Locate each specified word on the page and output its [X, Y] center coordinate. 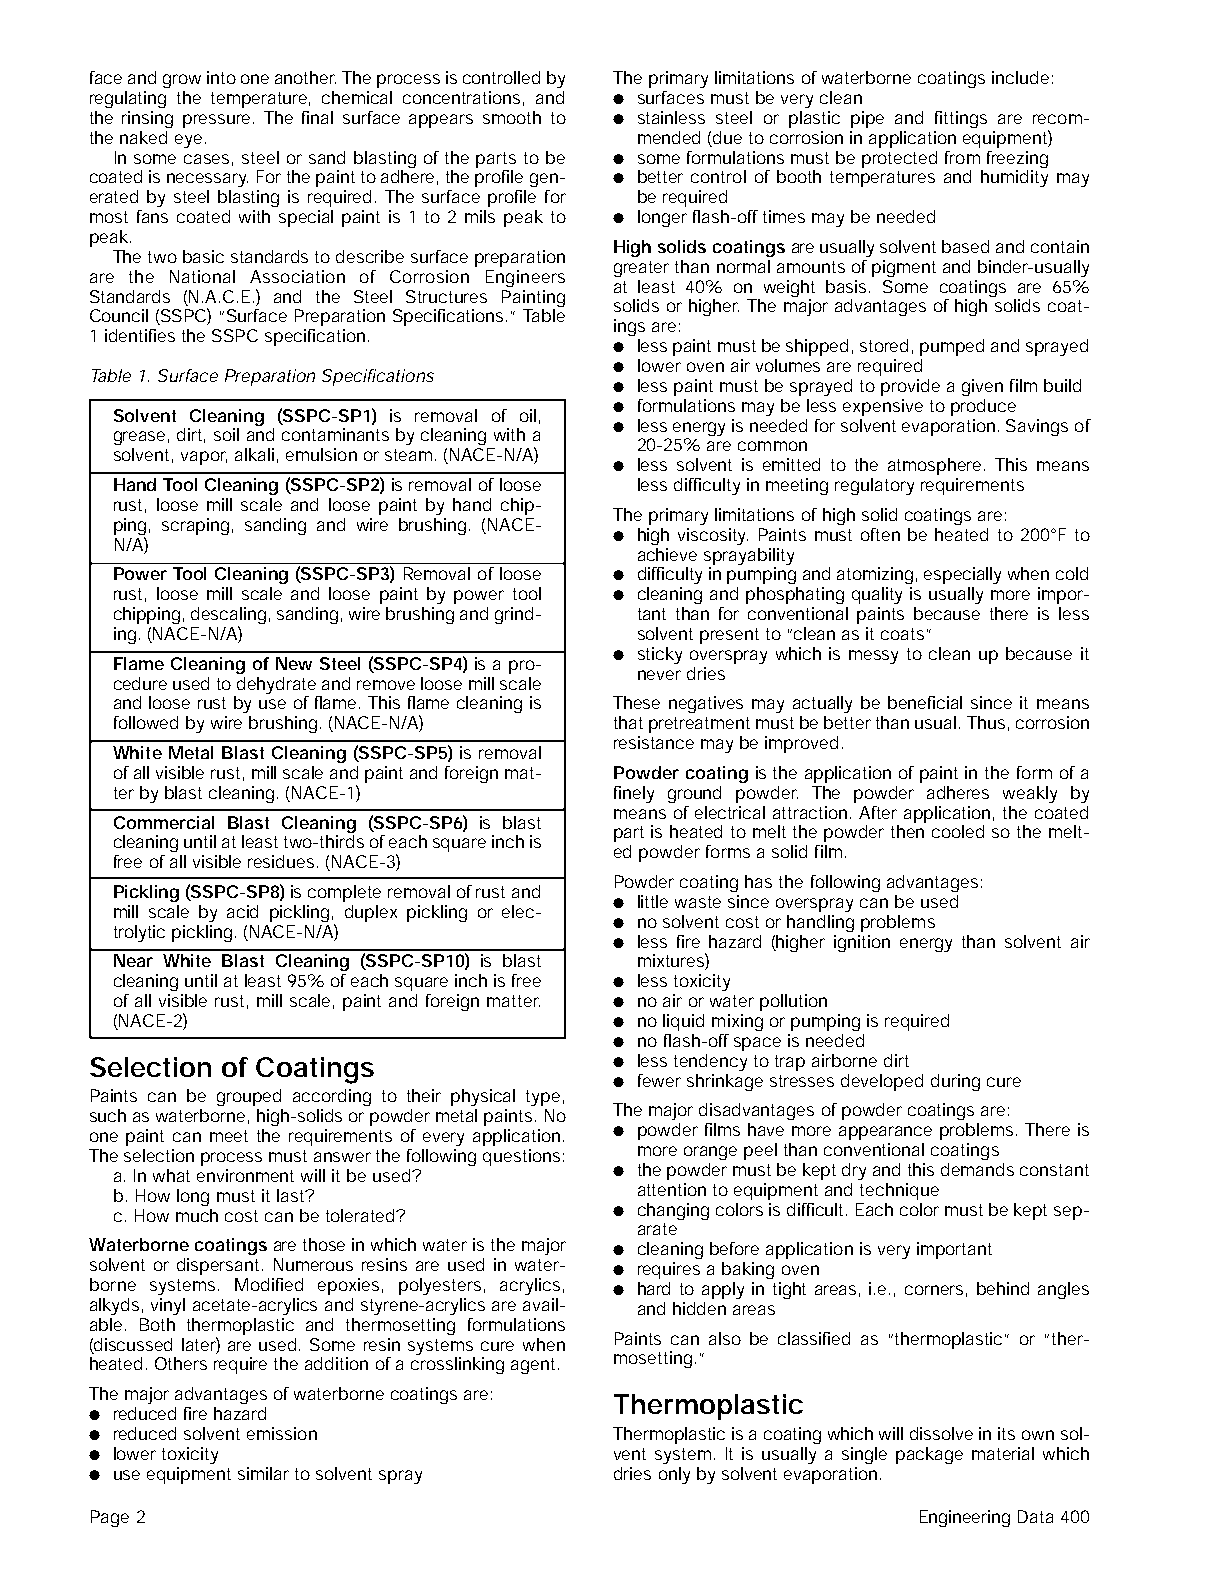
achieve [667, 554]
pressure [218, 121]
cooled [958, 831]
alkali [254, 454]
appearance [885, 1133]
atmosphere [936, 466]
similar [263, 1473]
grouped [249, 1097]
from [962, 157]
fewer [659, 1080]
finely [634, 794]
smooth [512, 117]
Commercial [164, 822]
